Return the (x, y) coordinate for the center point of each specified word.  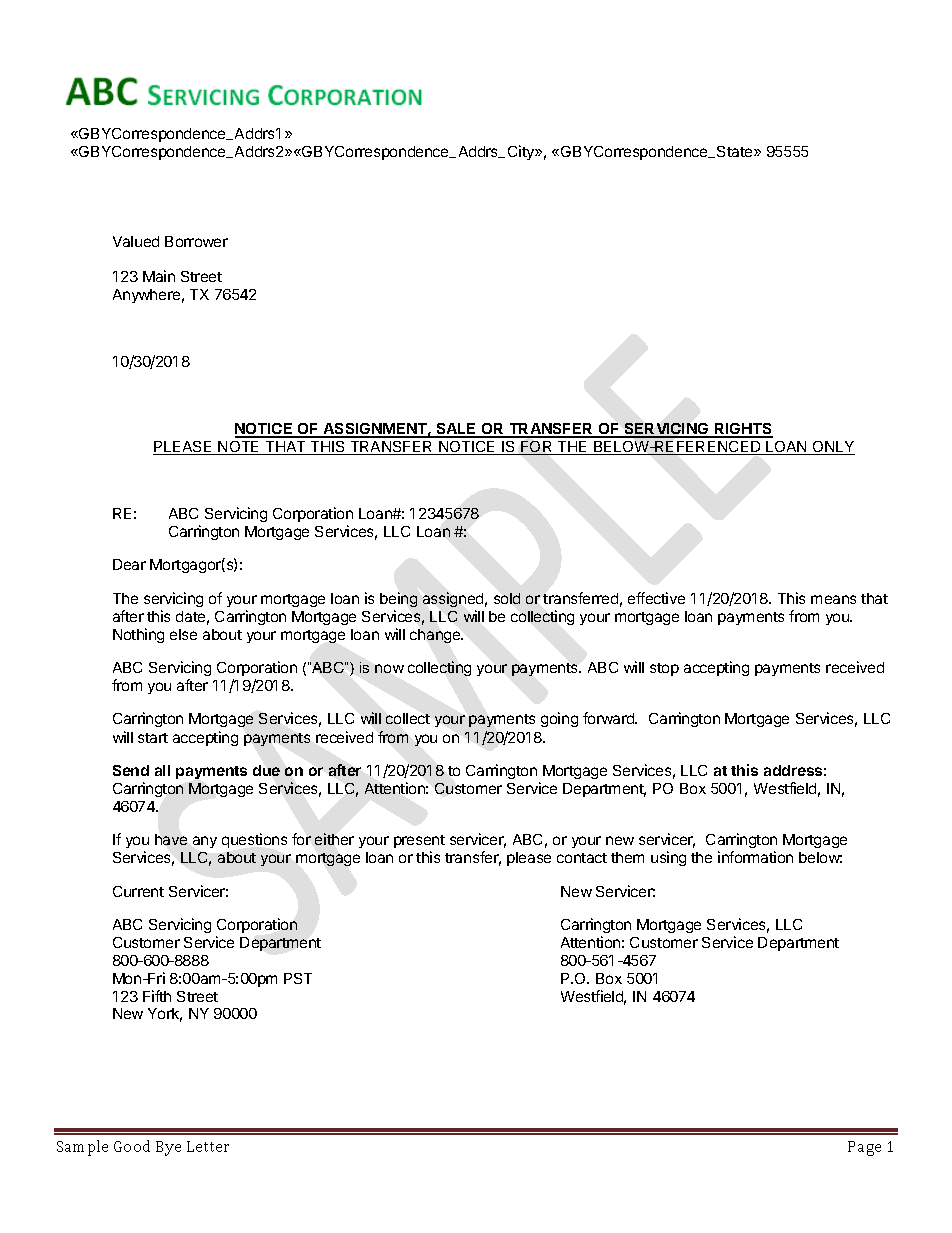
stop (664, 669)
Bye (168, 1148)
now (389, 668)
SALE (456, 430)
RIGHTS (743, 430)
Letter (208, 1146)
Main (159, 276)
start (153, 738)
